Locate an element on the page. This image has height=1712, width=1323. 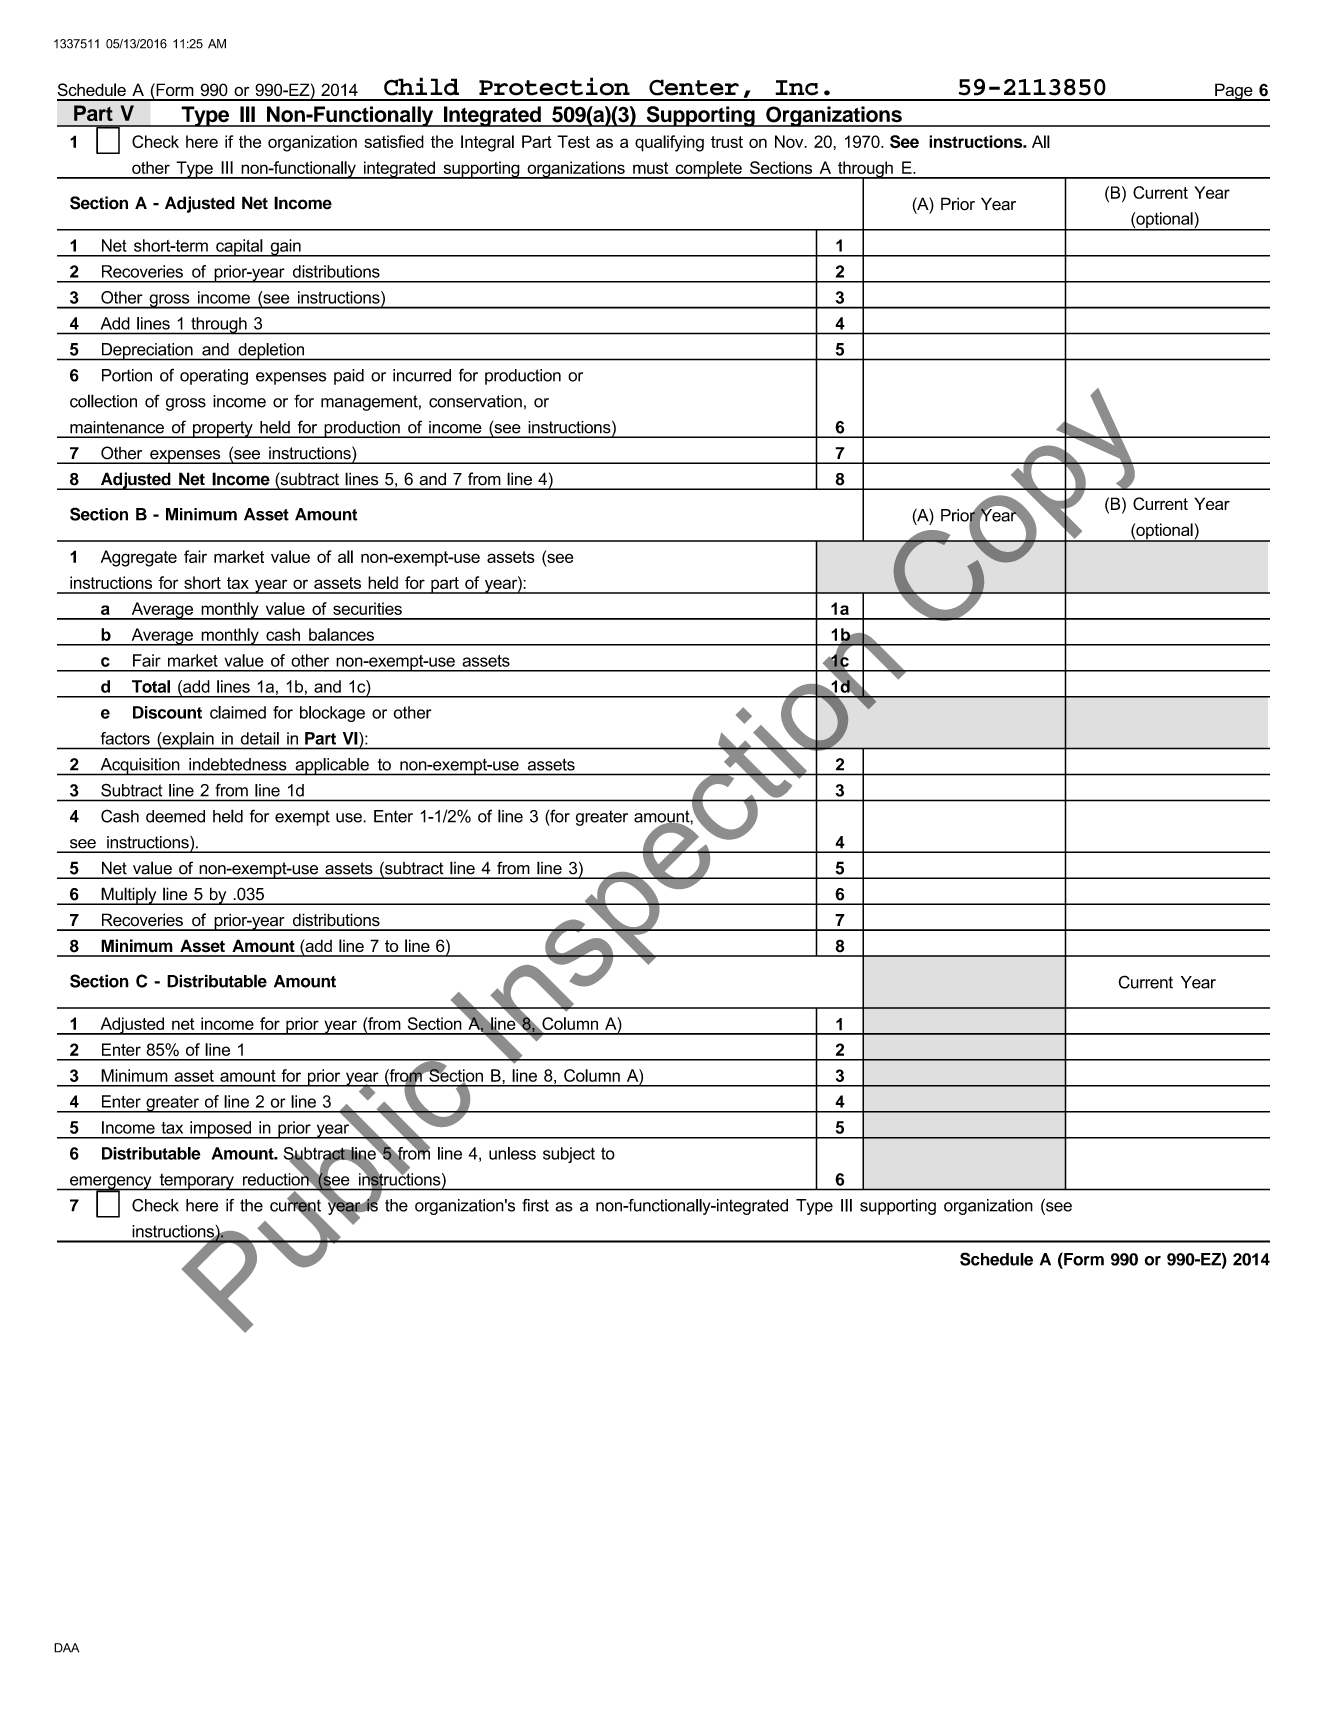
capital is located at coordinates (239, 248).
